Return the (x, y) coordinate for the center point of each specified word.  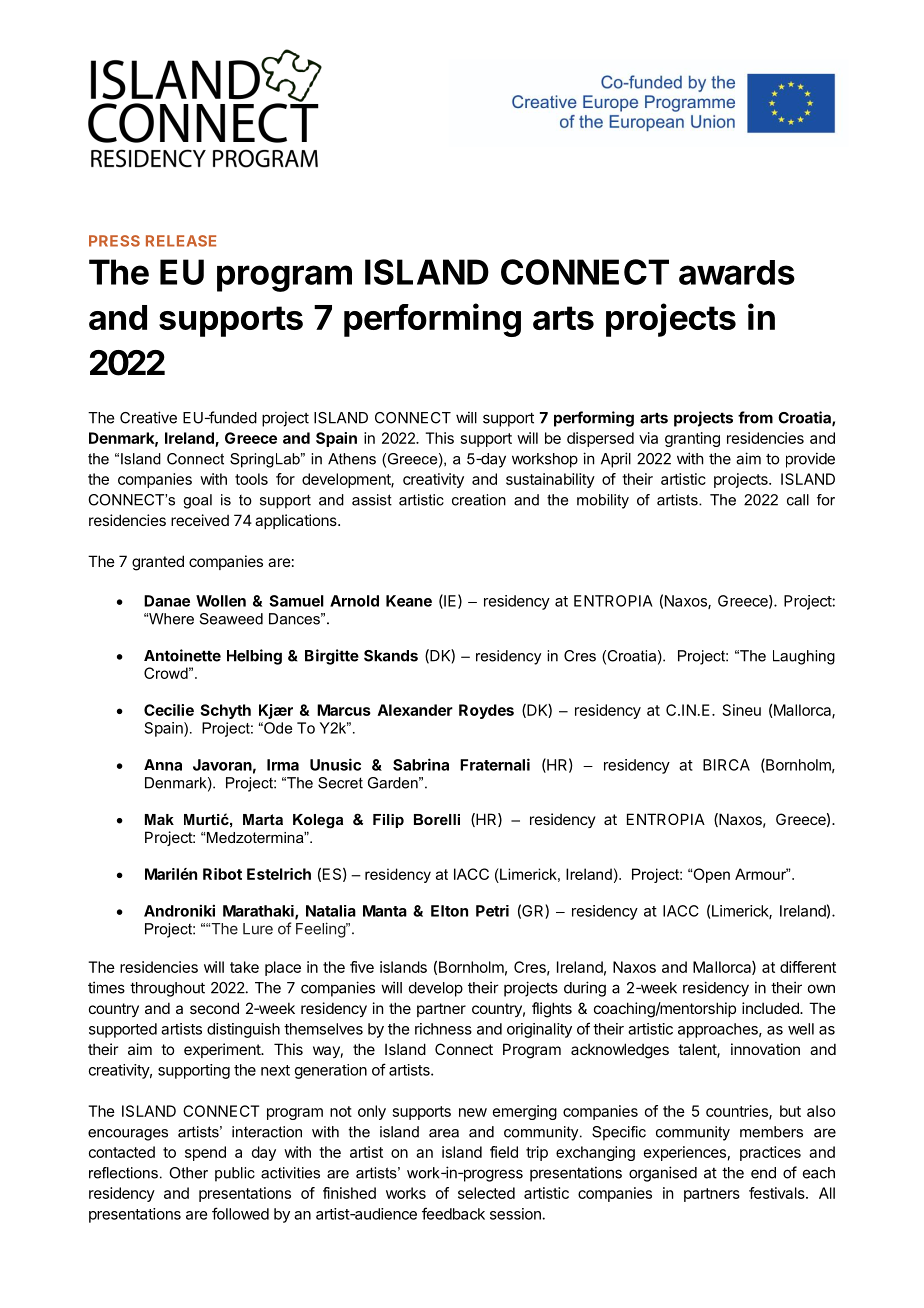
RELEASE (181, 241)
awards (737, 272)
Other (188, 1173)
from (755, 417)
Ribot (222, 874)
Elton (449, 911)
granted (158, 563)
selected (486, 1193)
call (798, 500)
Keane (409, 601)
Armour (762, 874)
